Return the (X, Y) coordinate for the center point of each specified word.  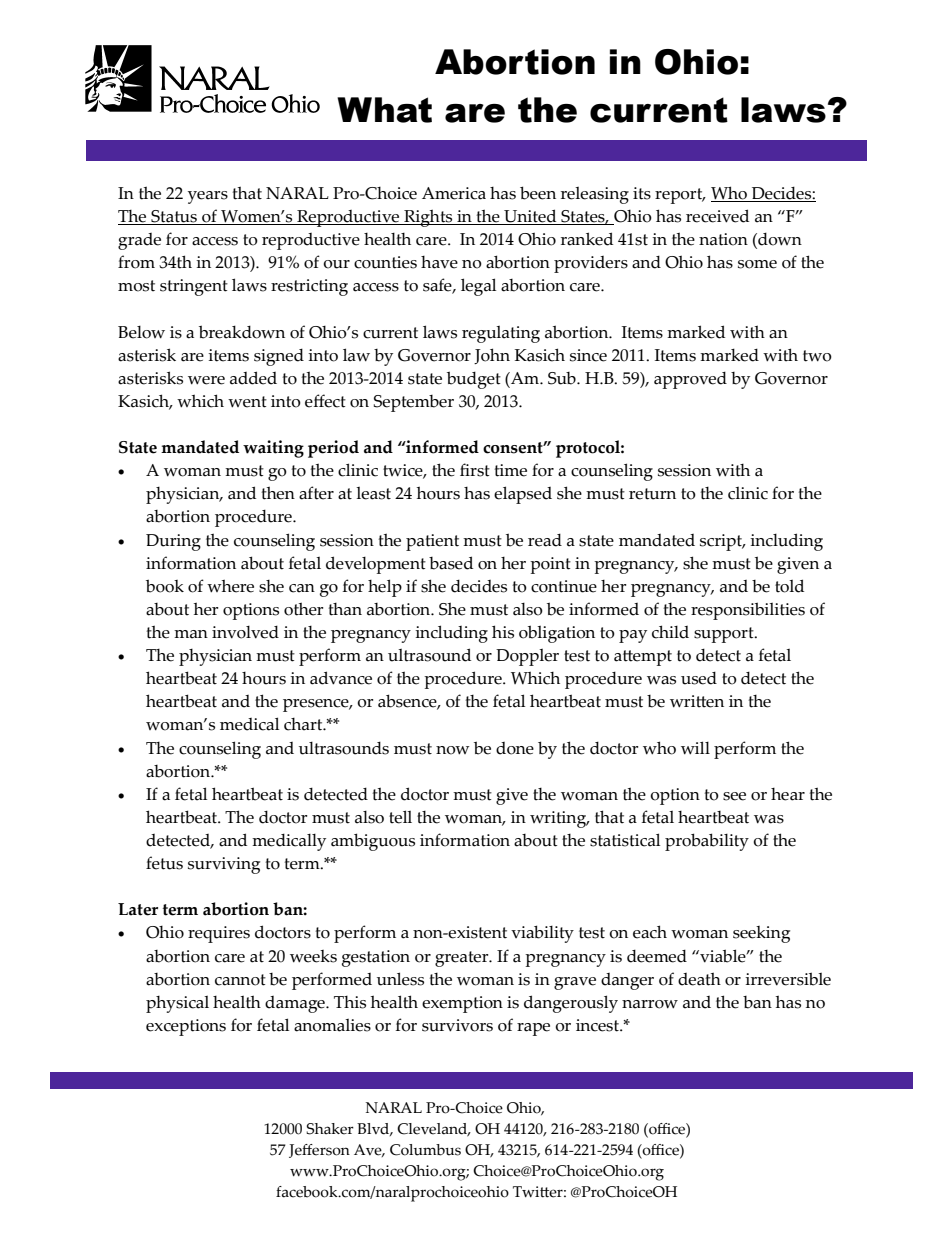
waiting (273, 449)
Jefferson (319, 1151)
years (208, 197)
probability (707, 842)
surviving (224, 865)
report (680, 196)
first (475, 470)
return (652, 494)
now (453, 750)
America (454, 193)
